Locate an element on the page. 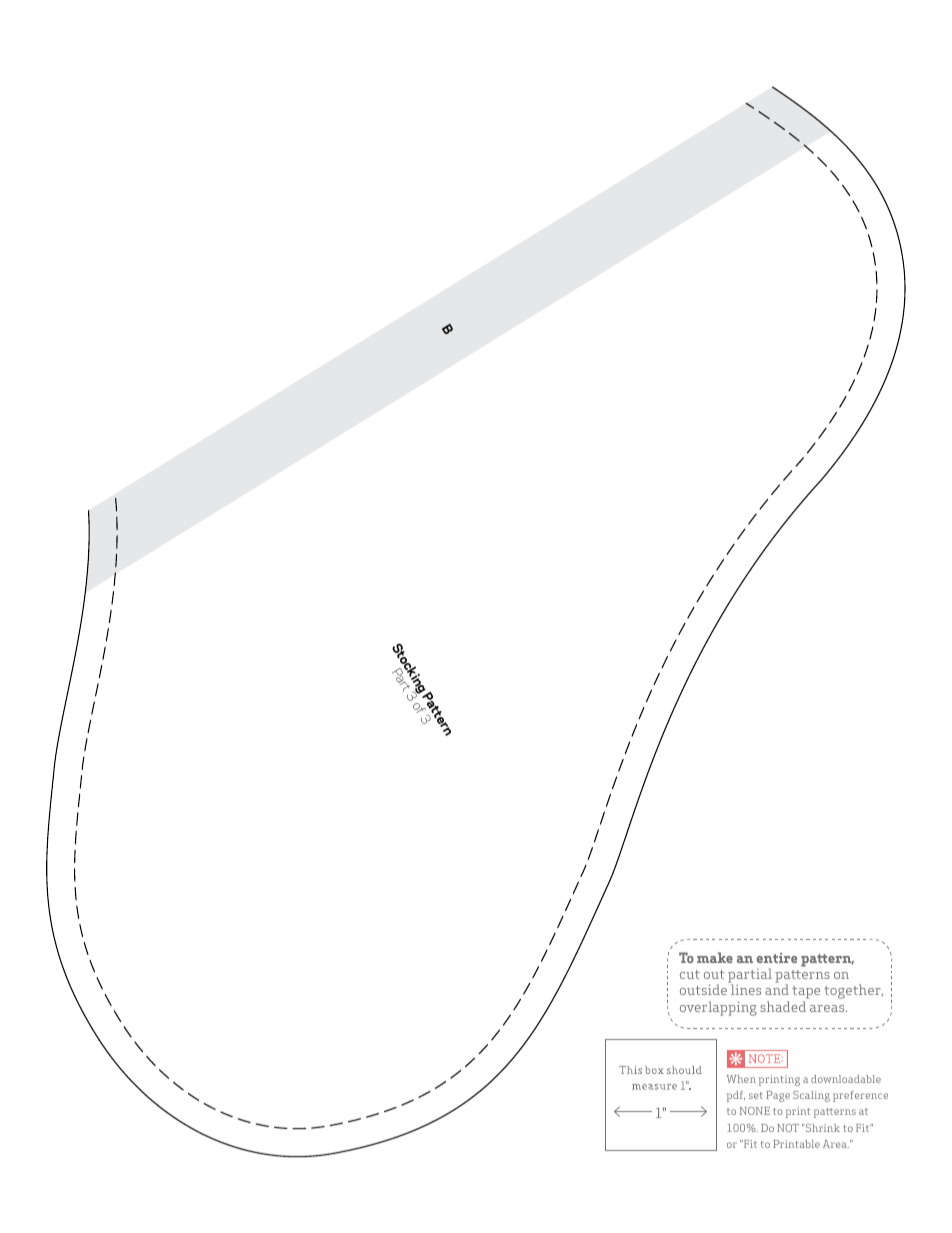  NONE is located at coordinates (755, 1111).
